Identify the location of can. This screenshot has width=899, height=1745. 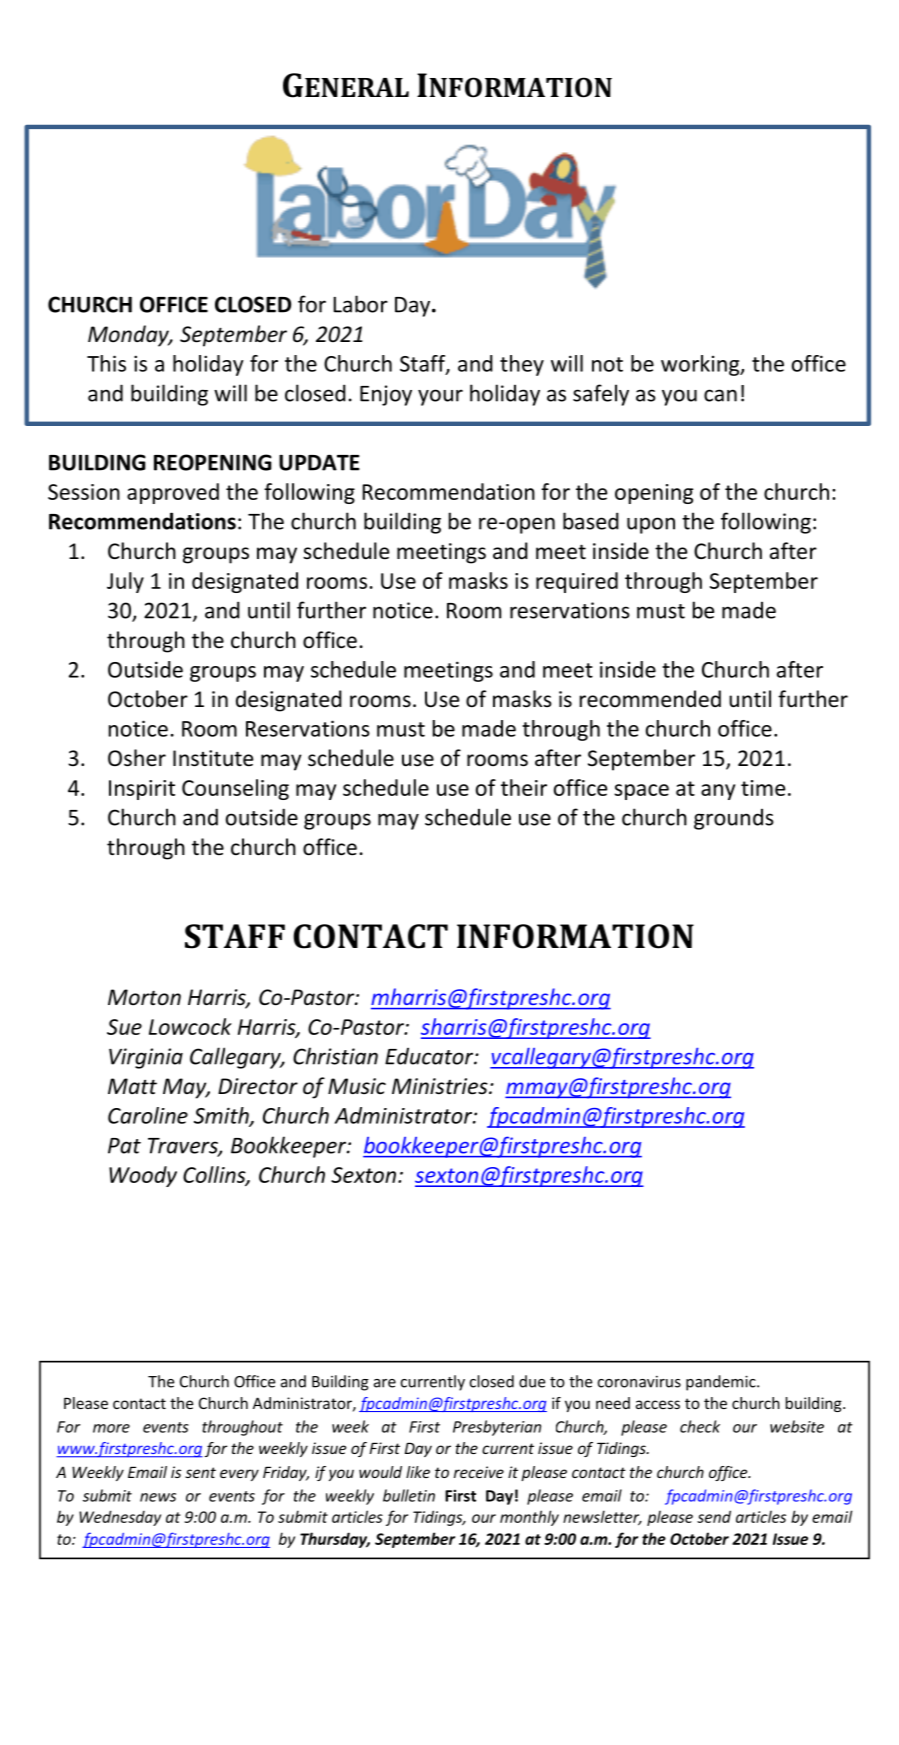
(720, 395).
